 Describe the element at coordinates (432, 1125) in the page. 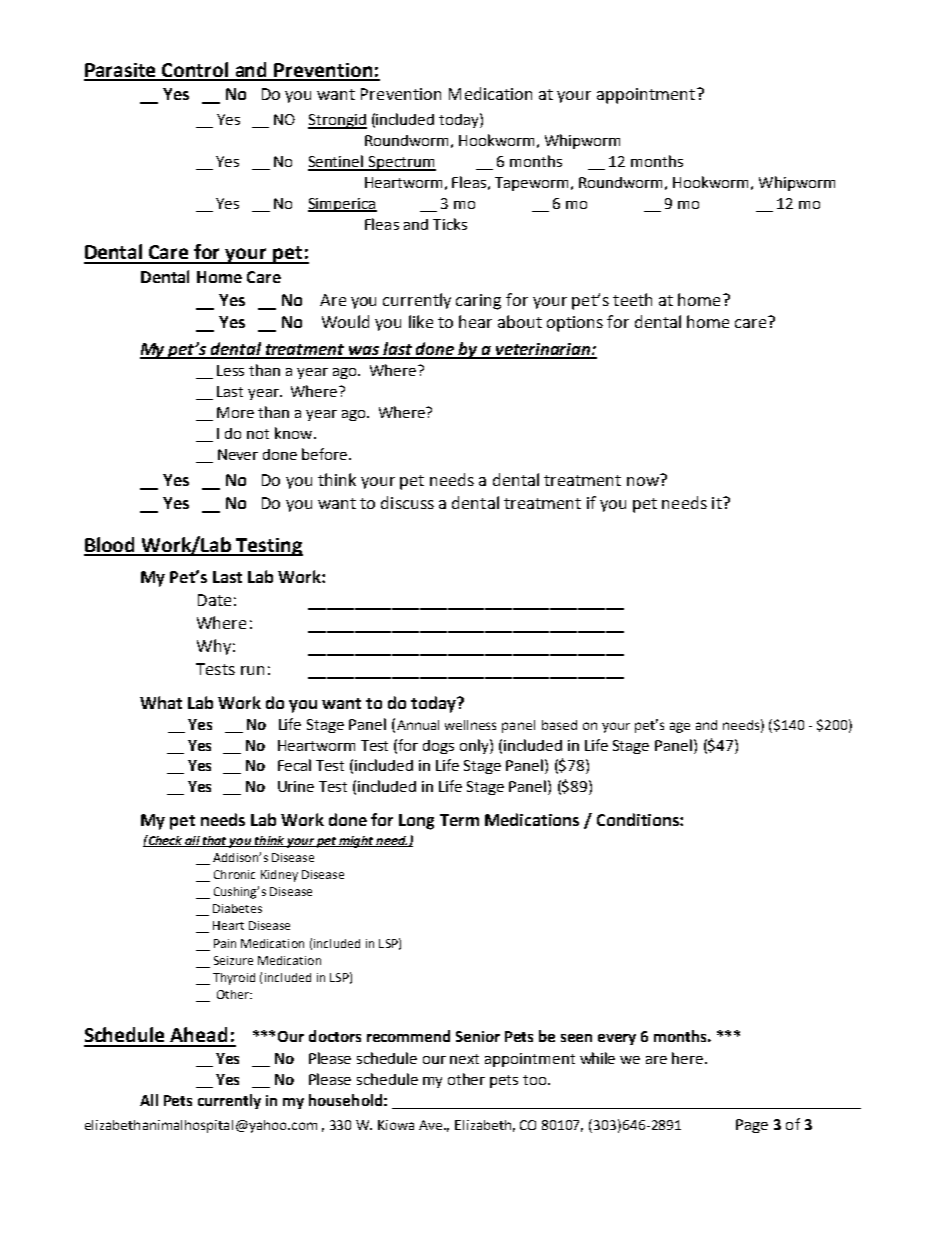

I see `Ave` at that location.
